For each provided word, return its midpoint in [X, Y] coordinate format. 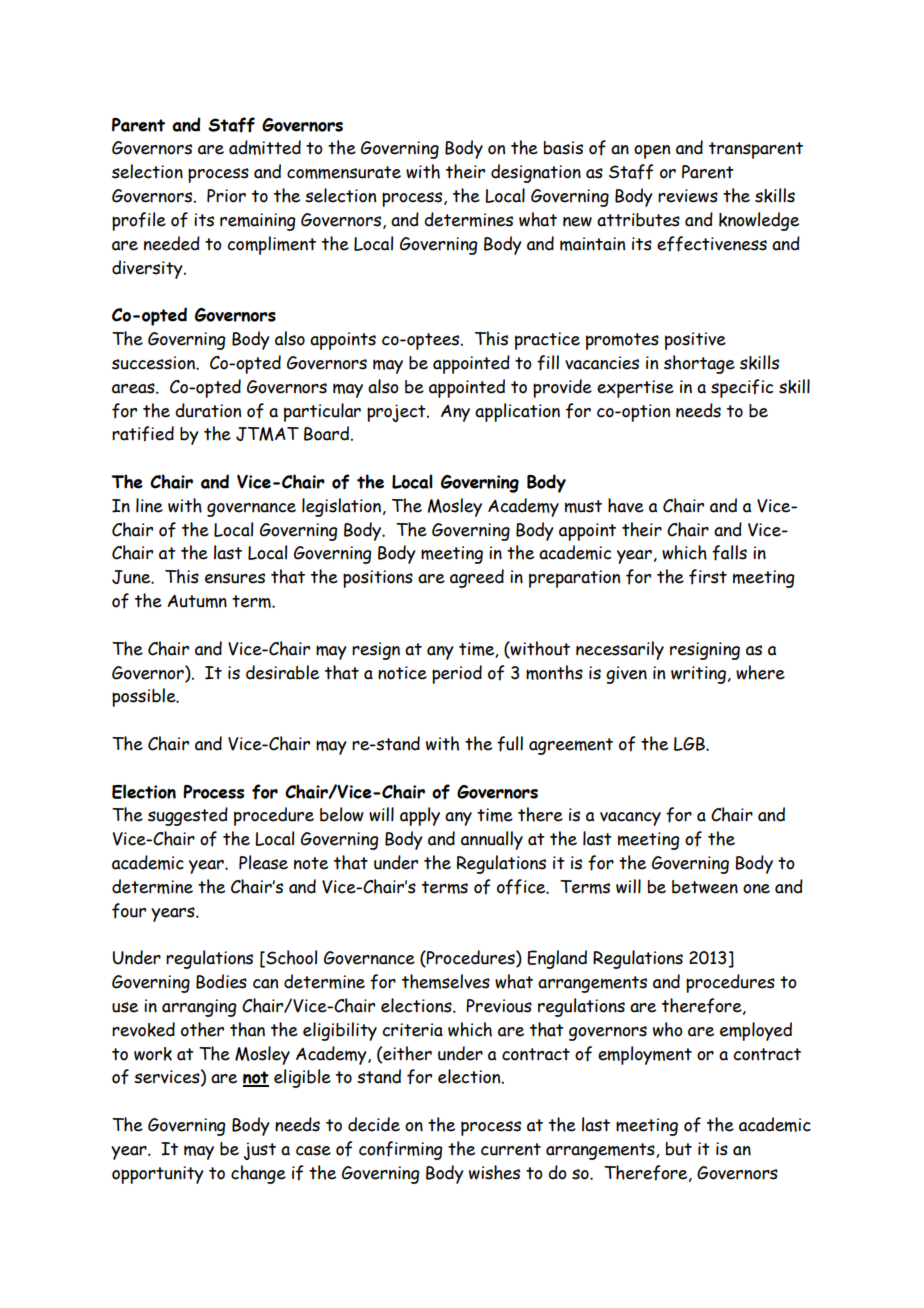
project [397, 413]
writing [698, 675]
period [457, 674]
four [129, 911]
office [522, 887]
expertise [635, 389]
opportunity [158, 1175]
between [705, 887]
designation [536, 173]
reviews [688, 196]
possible [145, 697]
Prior [226, 196]
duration [208, 410]
